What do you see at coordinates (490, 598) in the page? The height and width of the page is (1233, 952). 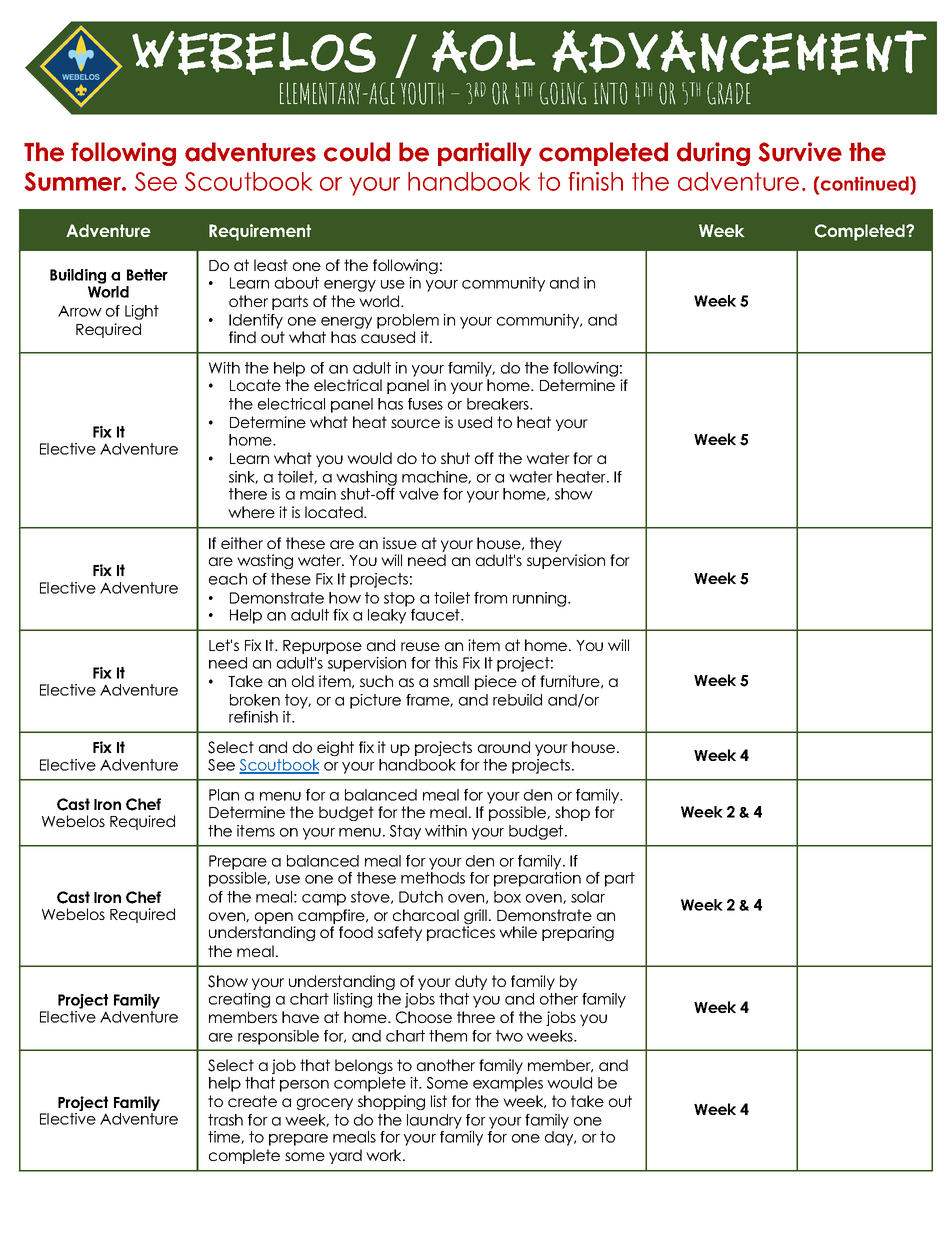 I see `from` at bounding box center [490, 598].
